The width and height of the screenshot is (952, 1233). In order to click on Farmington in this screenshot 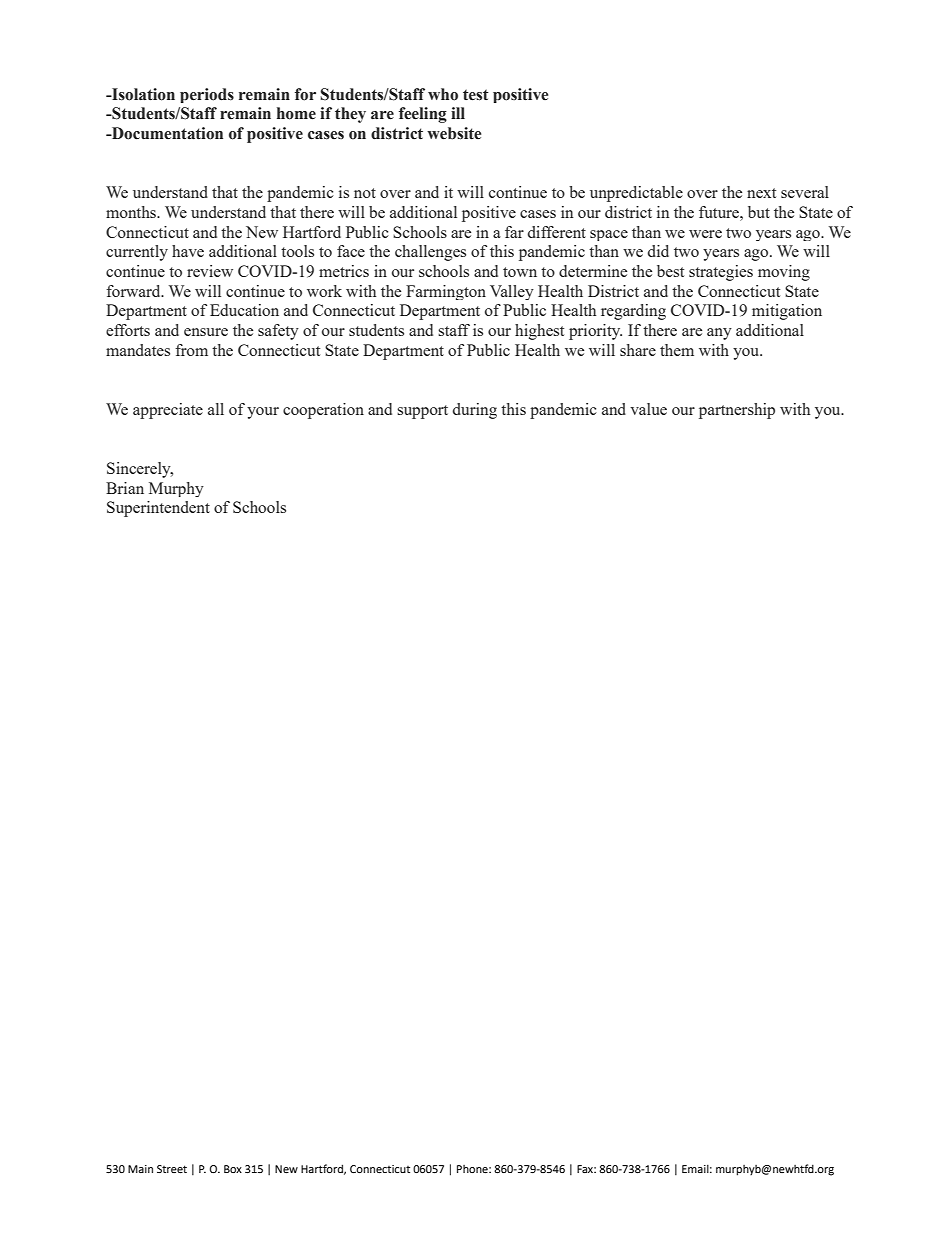, I will do `click(446, 292)`.
